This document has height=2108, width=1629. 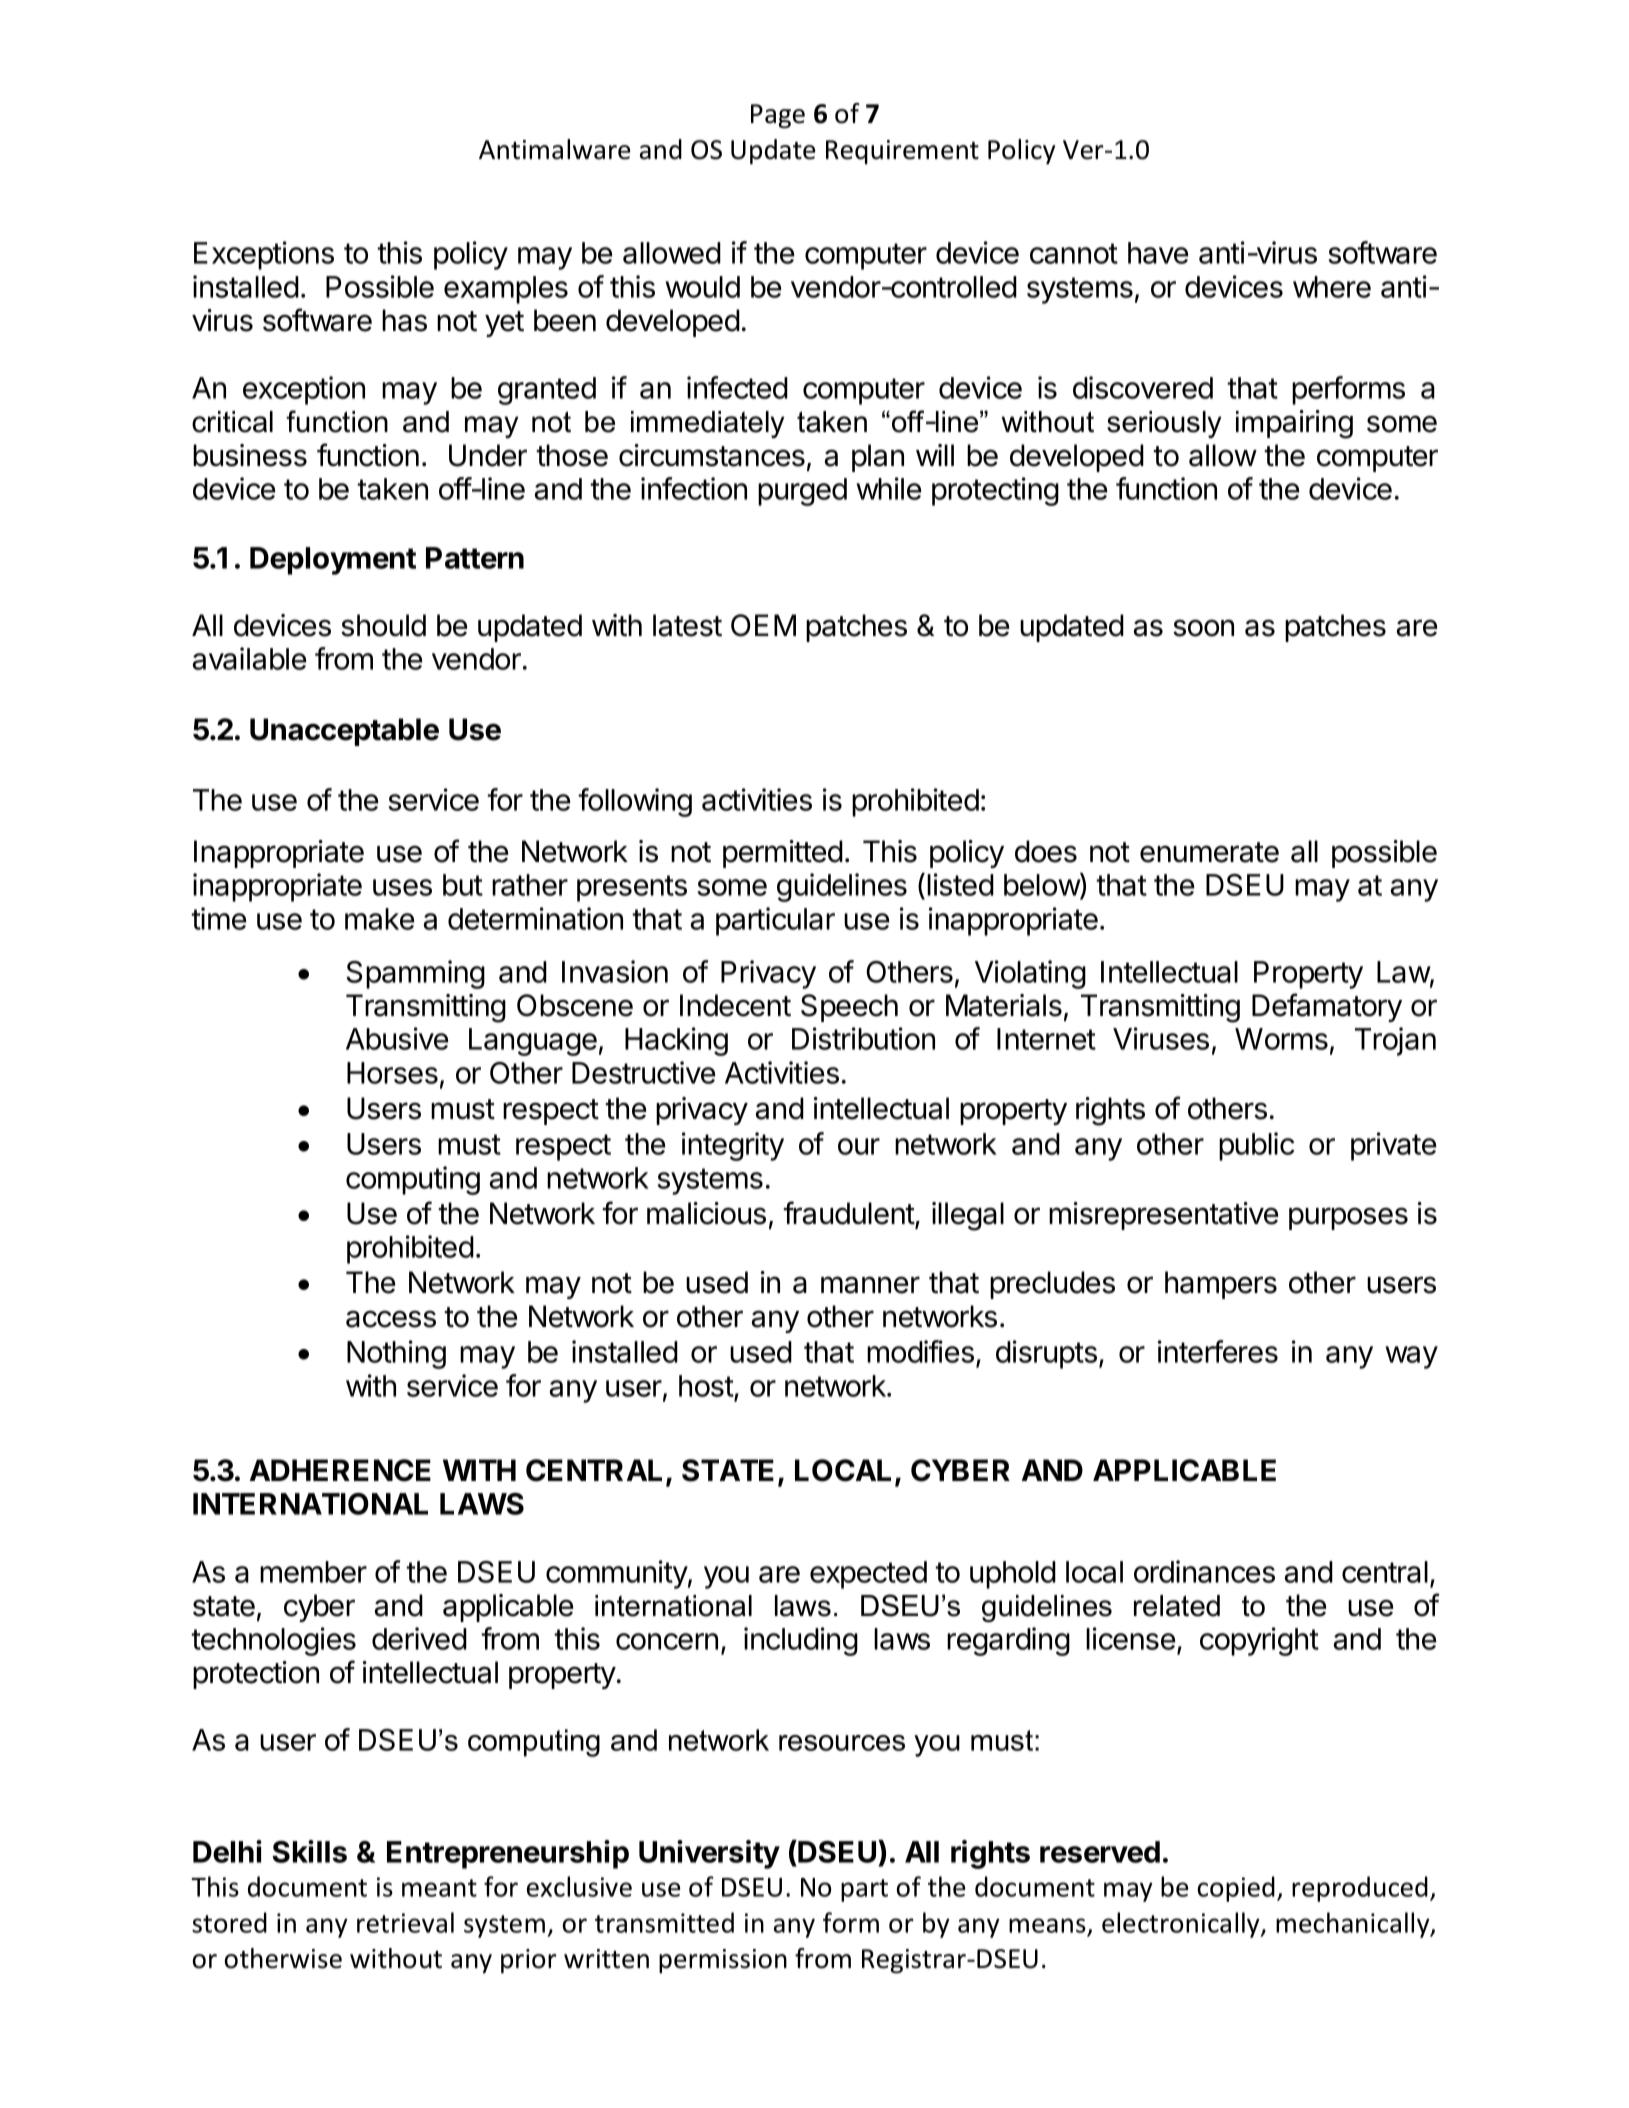 What do you see at coordinates (1209, 852) in the document?
I see `enumerate` at bounding box center [1209, 852].
